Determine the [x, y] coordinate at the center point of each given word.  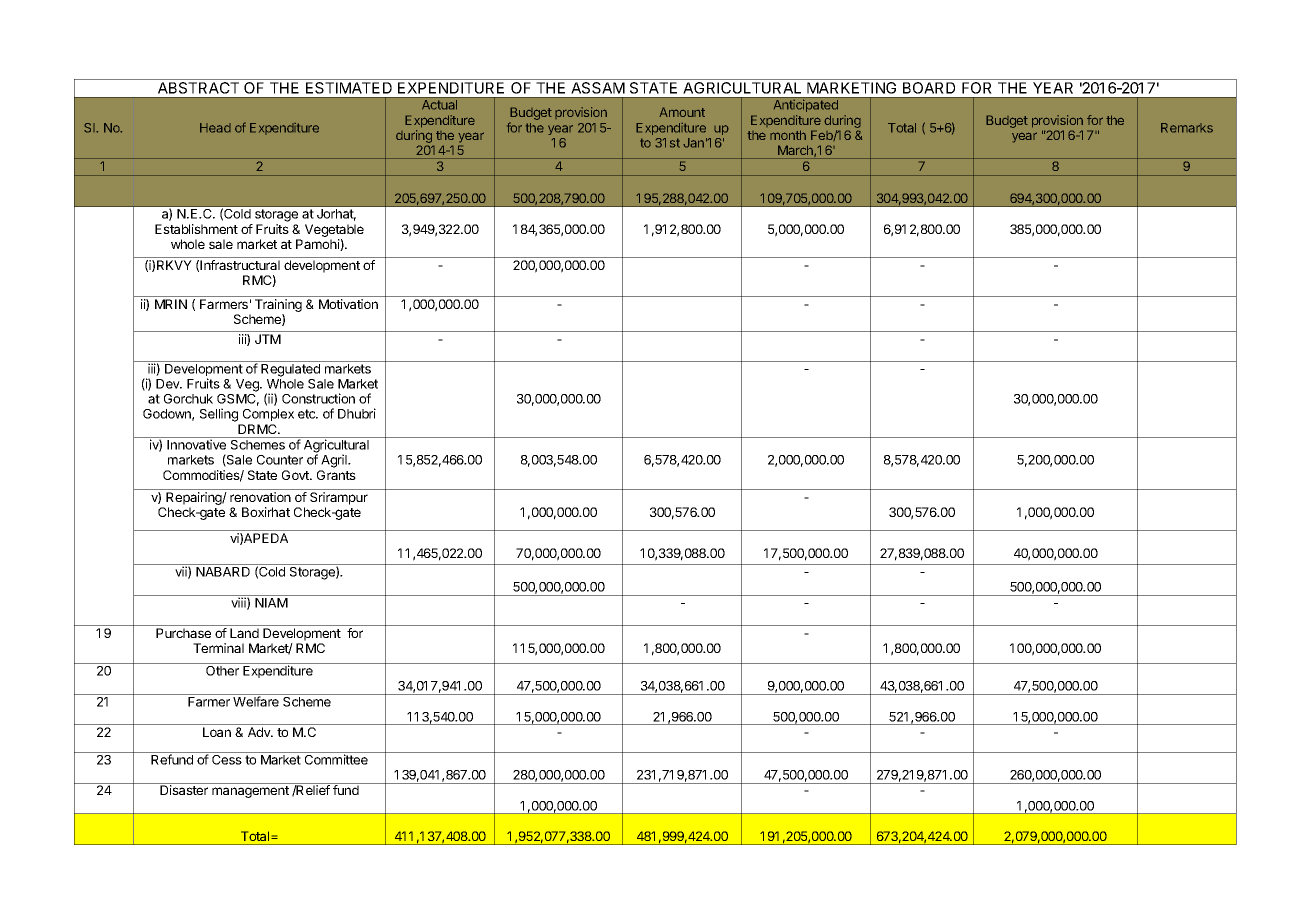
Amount [682, 112]
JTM [268, 339]
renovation [260, 497]
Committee [336, 758]
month [788, 135]
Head [215, 128]
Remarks [1187, 128]
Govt [296, 475]
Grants [336, 475]
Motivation [348, 304]
